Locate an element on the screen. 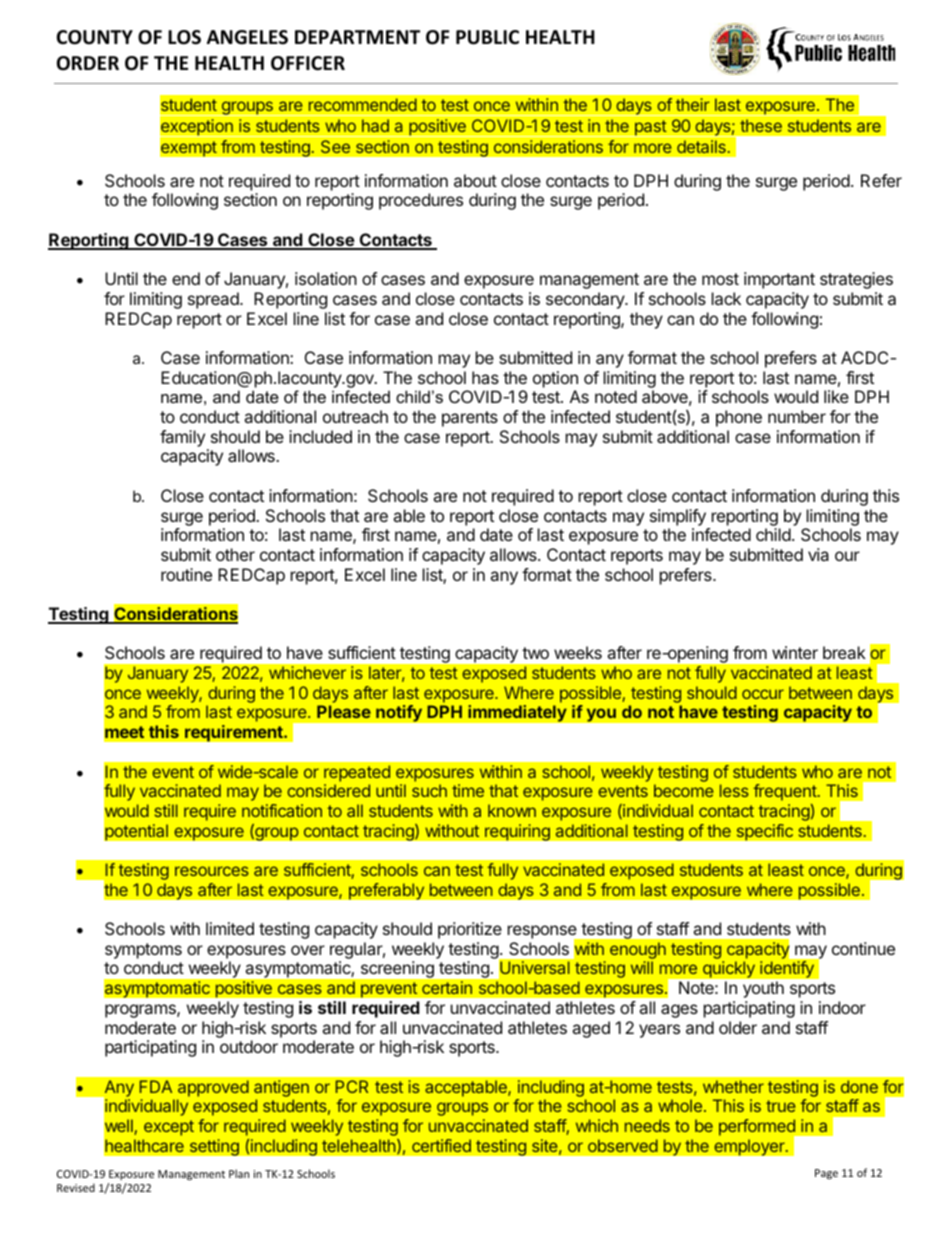 The width and height of the screenshot is (952, 1233). two is located at coordinates (535, 653).
